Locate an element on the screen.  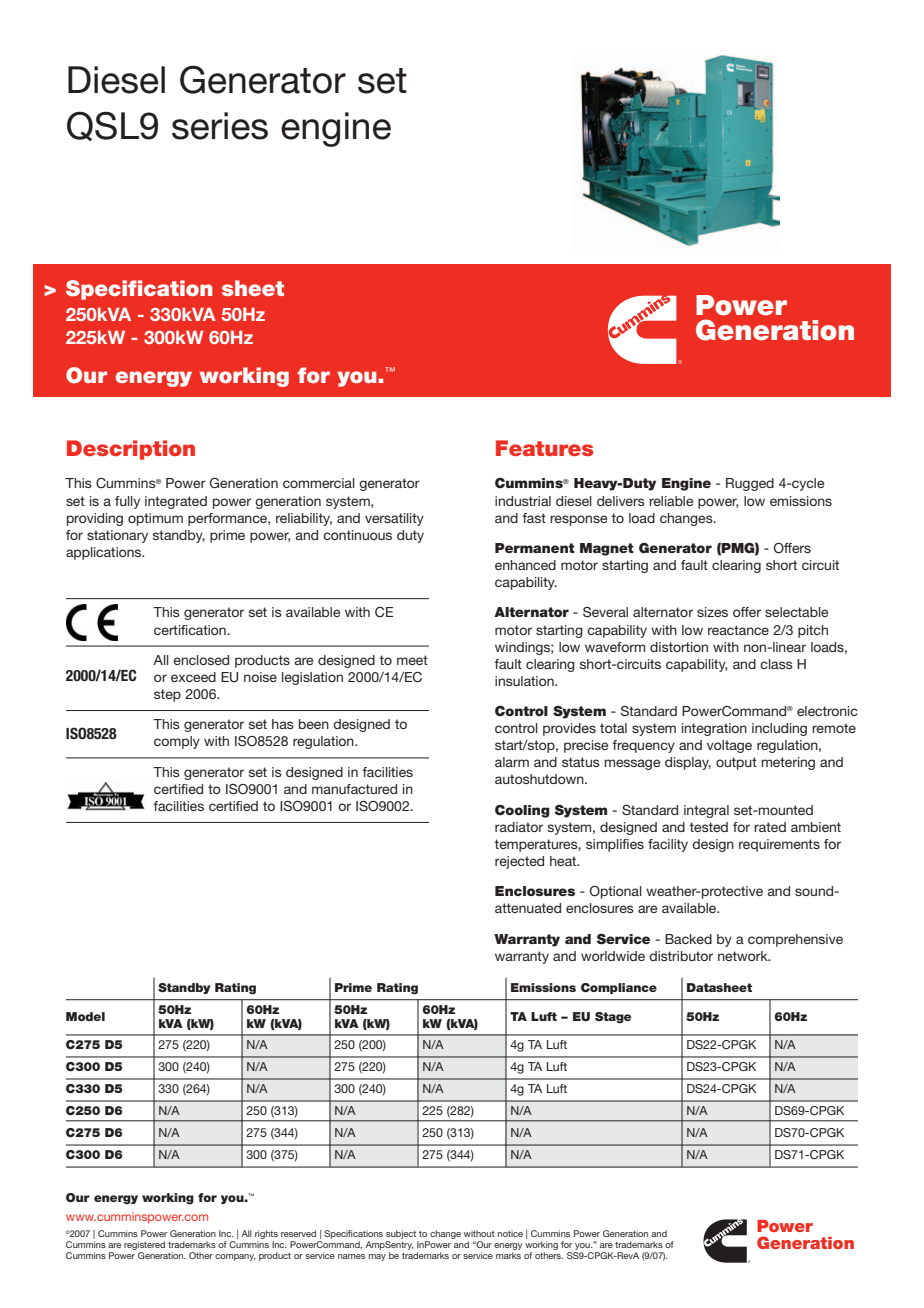
series is located at coordinates (220, 126).
